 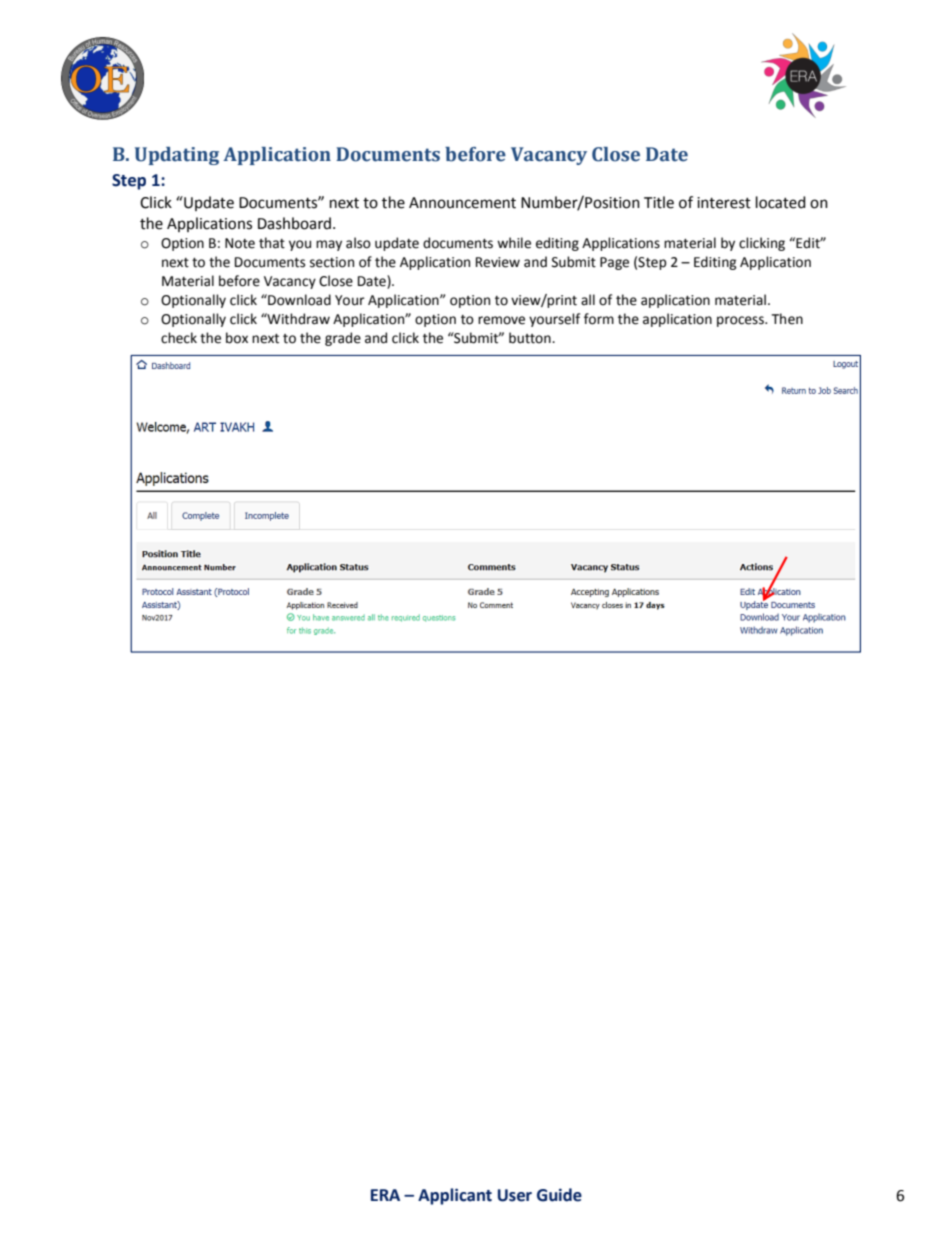 What do you see at coordinates (385, 1195) in the screenshot?
I see `ERA` at bounding box center [385, 1195].
